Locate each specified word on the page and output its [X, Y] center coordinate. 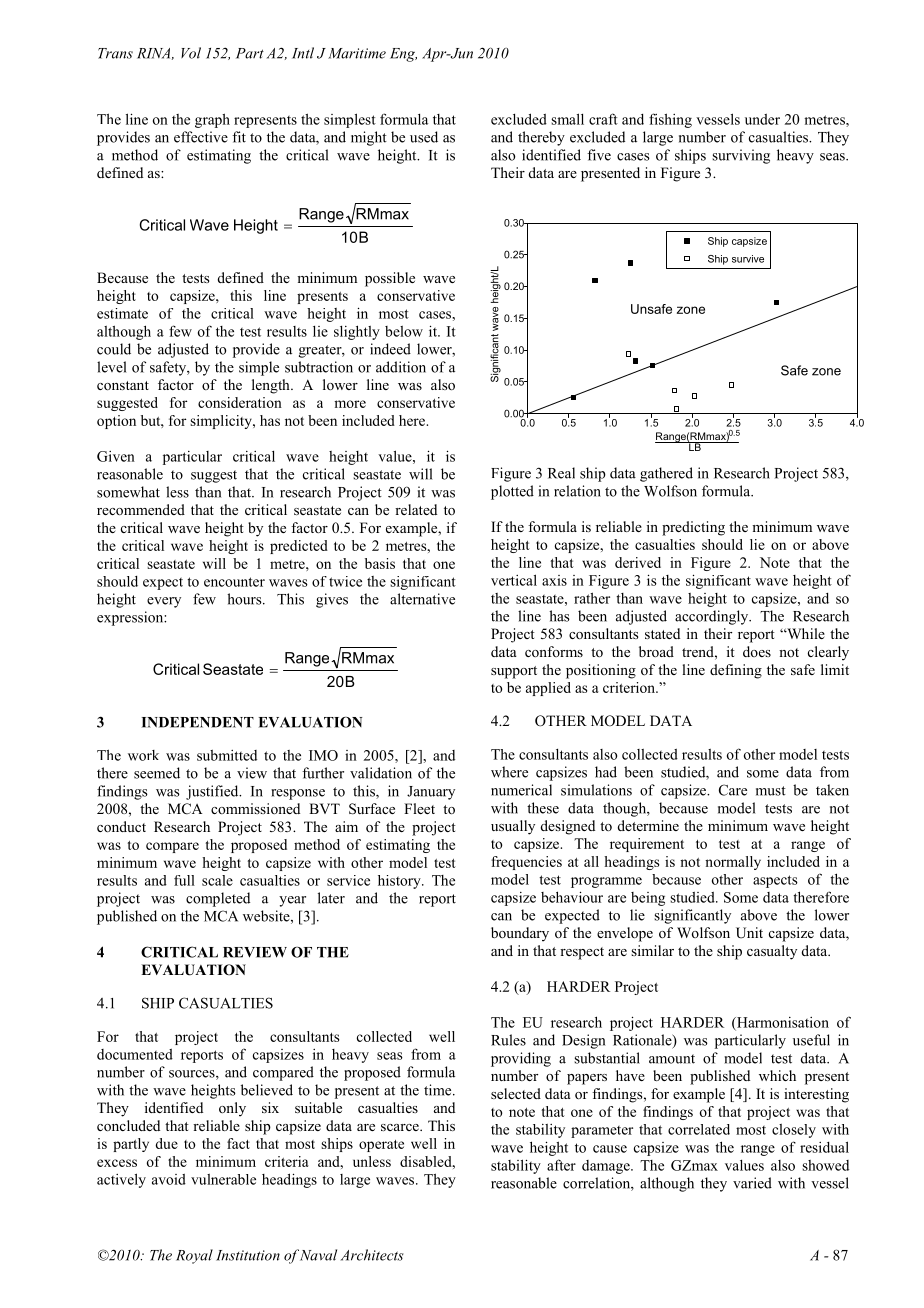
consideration [240, 402]
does [757, 651]
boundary [520, 934]
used [424, 137]
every [164, 602]
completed [218, 899]
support [514, 672]
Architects [372, 1255]
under [762, 119]
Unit [749, 933]
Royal [194, 1256]
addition [401, 367]
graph [212, 120]
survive [748, 259]
